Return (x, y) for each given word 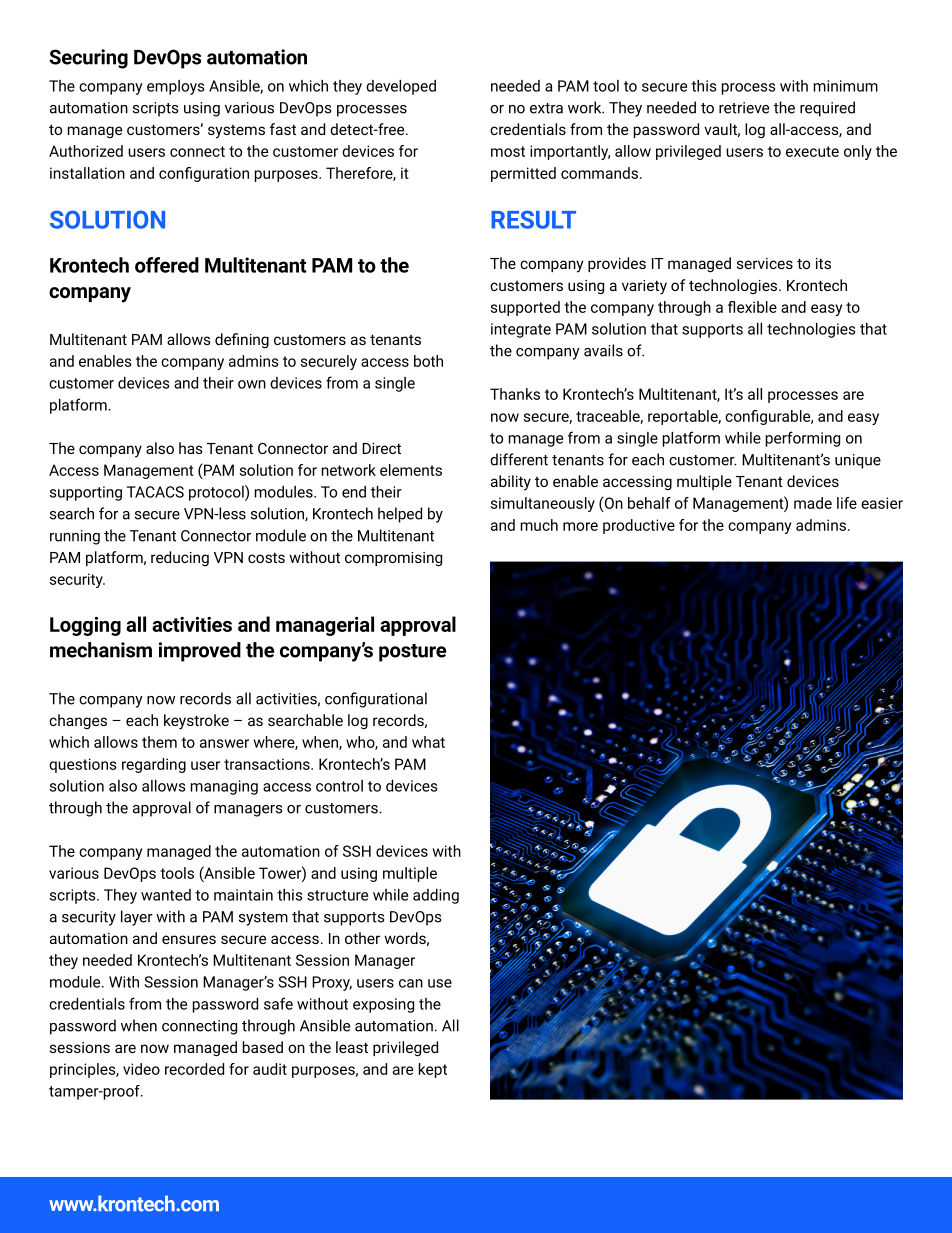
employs (175, 87)
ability (511, 483)
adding (436, 896)
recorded (194, 1069)
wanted (166, 895)
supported (525, 308)
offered (167, 265)
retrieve (744, 108)
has (191, 448)
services (765, 263)
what (428, 742)
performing (803, 439)
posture (412, 653)
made (813, 503)
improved (200, 652)
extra (546, 108)
